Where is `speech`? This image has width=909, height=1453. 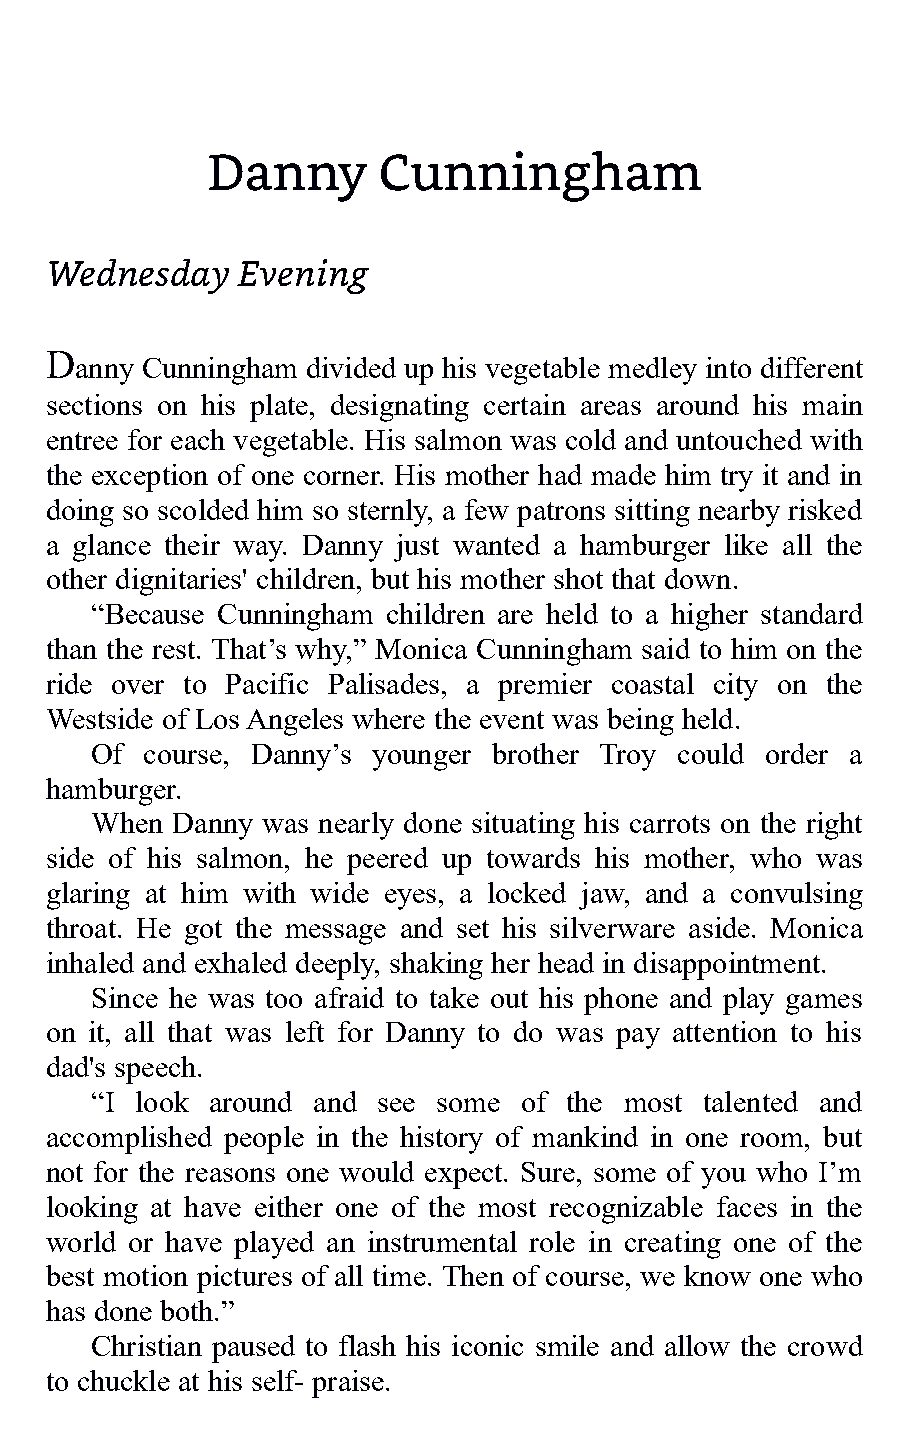
speech is located at coordinates (157, 1070).
